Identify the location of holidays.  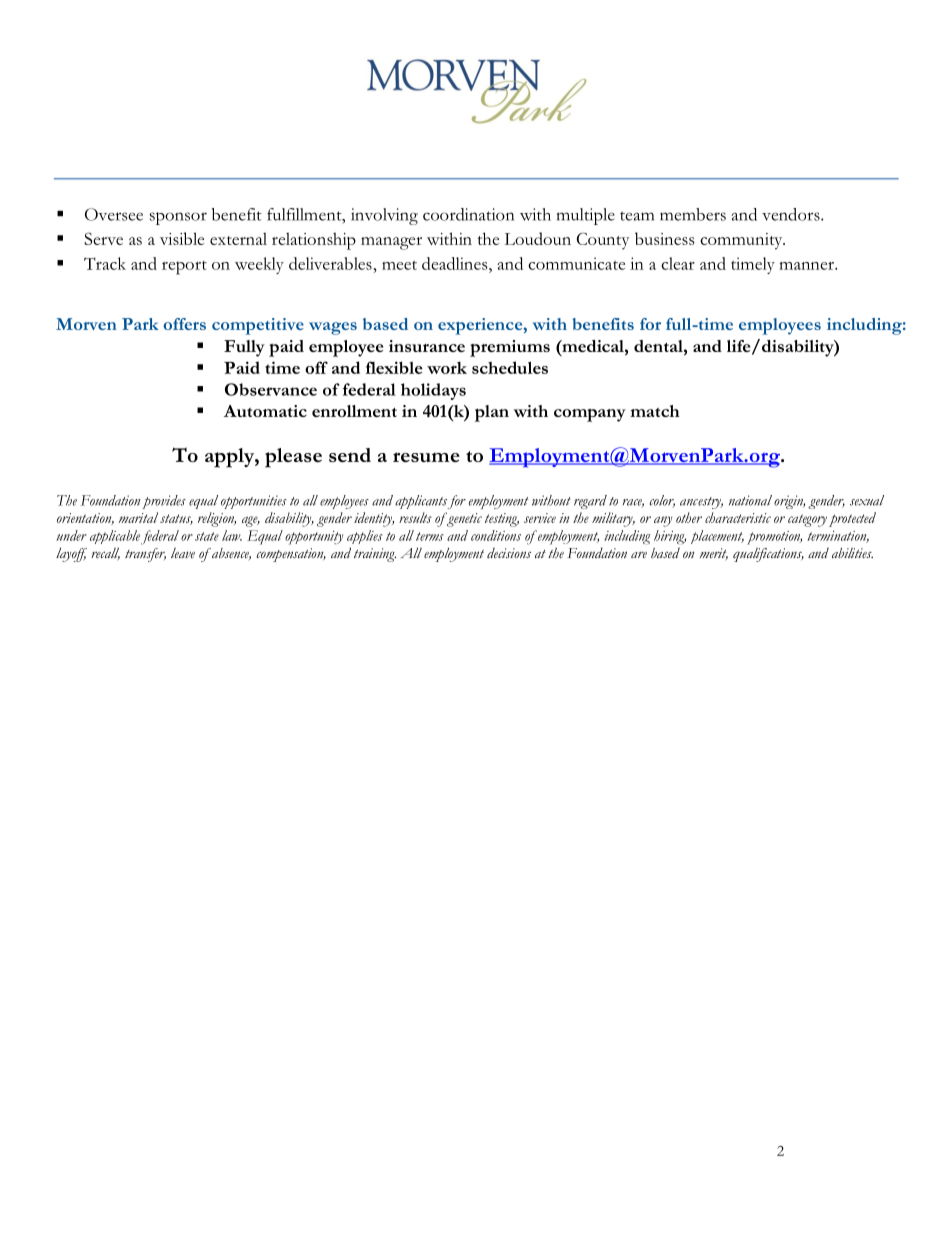
(433, 391).
